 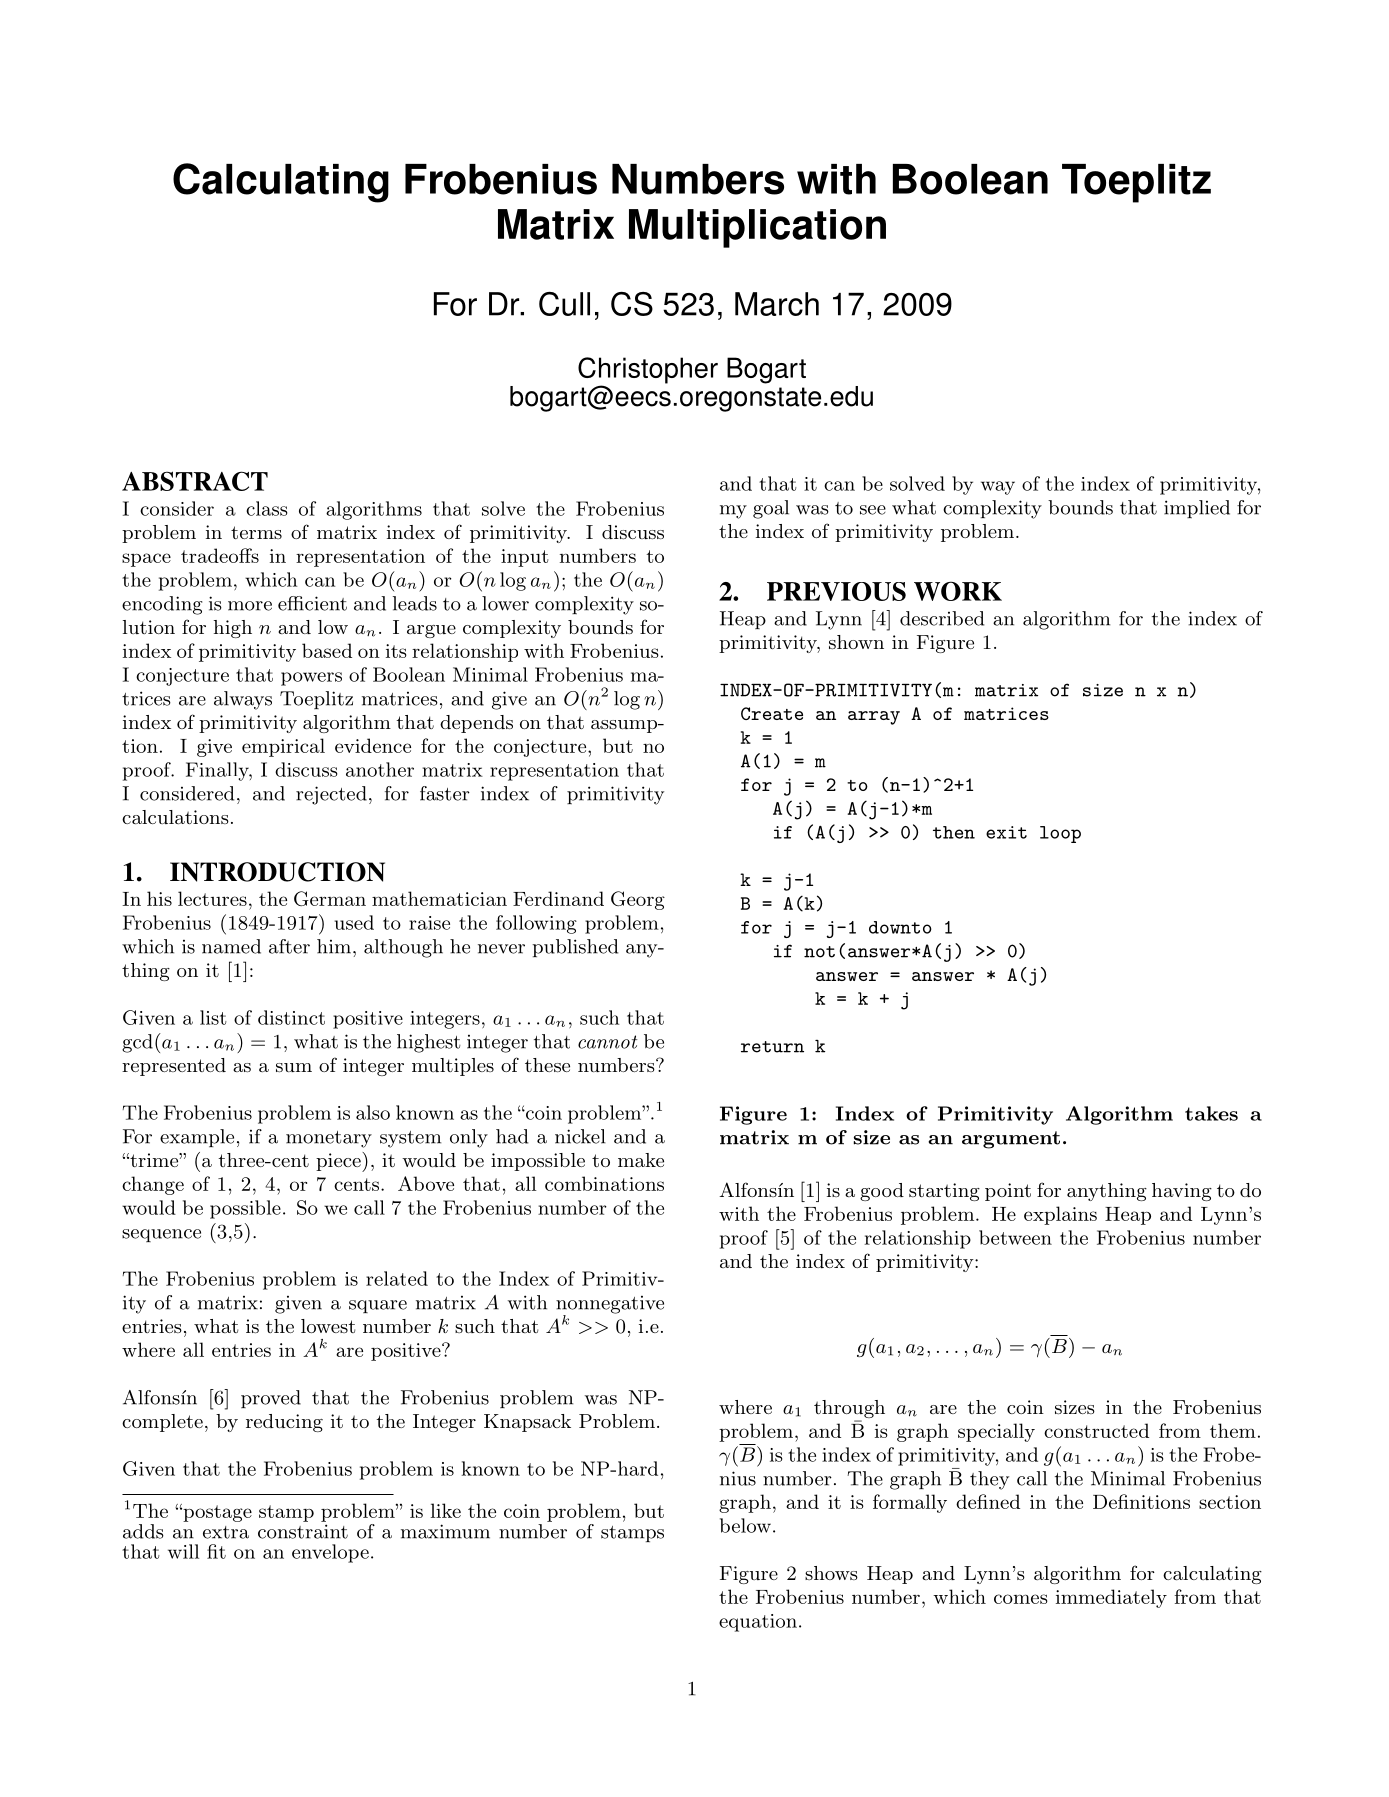 I want to click on immediately, so click(x=1111, y=1598).
